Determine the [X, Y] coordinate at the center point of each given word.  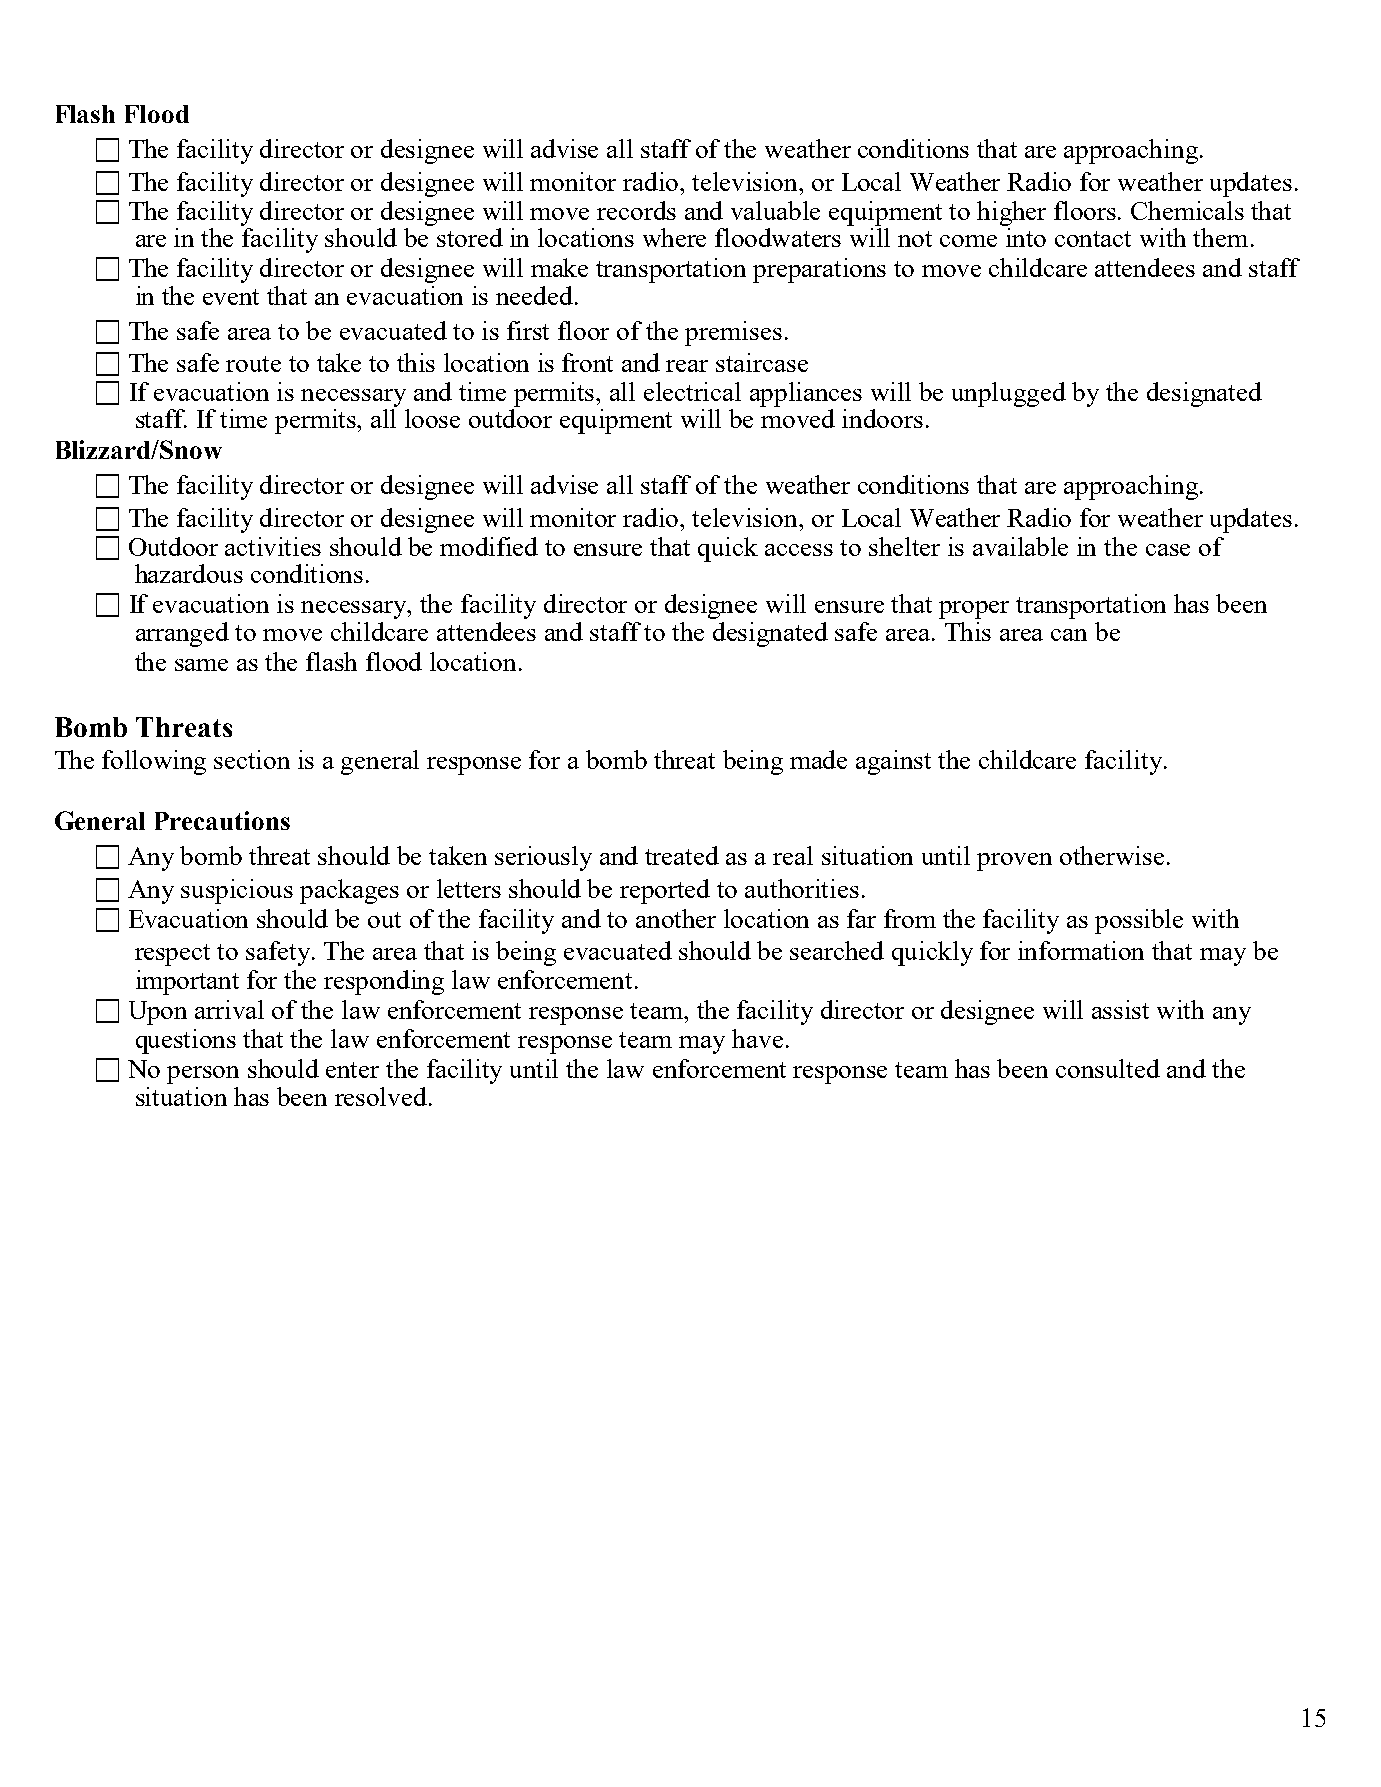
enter [352, 1070]
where [674, 237]
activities [273, 546]
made [818, 759]
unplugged [1009, 394]
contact [1093, 239]
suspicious [237, 891]
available [1020, 546]
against [893, 762]
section [252, 759]
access [799, 550]
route [253, 364]
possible [1139, 921]
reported [665, 891]
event [231, 297]
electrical [692, 391]
